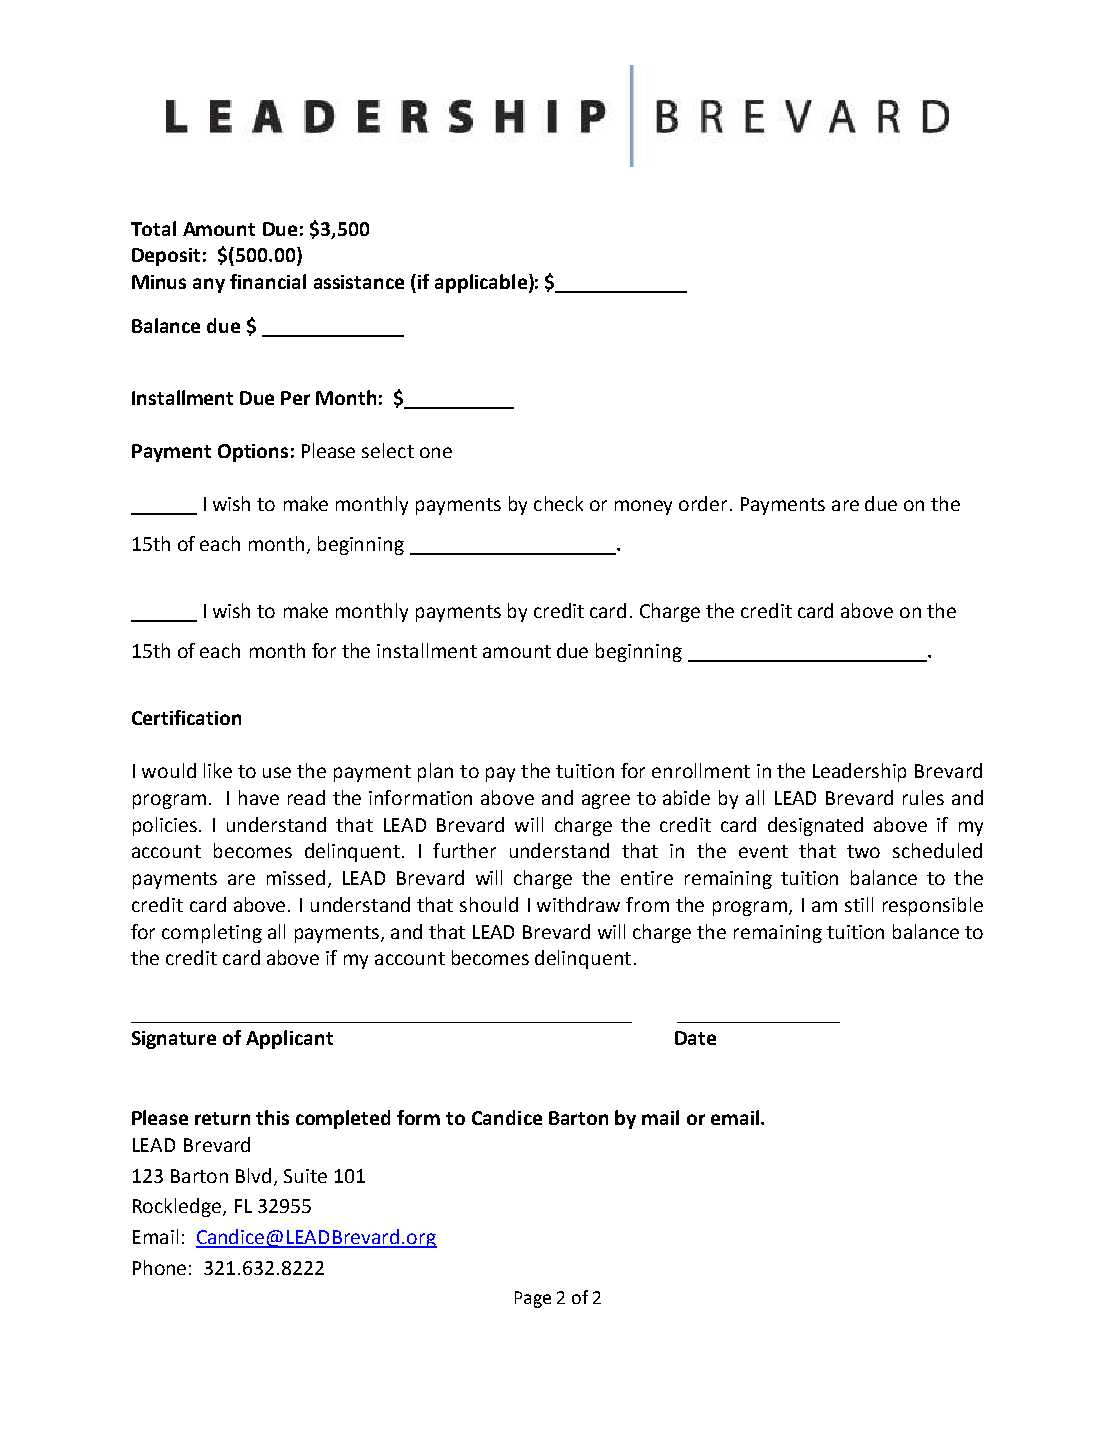 Image resolution: width=1115 pixels, height=1443 pixels. Describe the element at coordinates (268, 281) in the screenshot. I see `financial` at that location.
